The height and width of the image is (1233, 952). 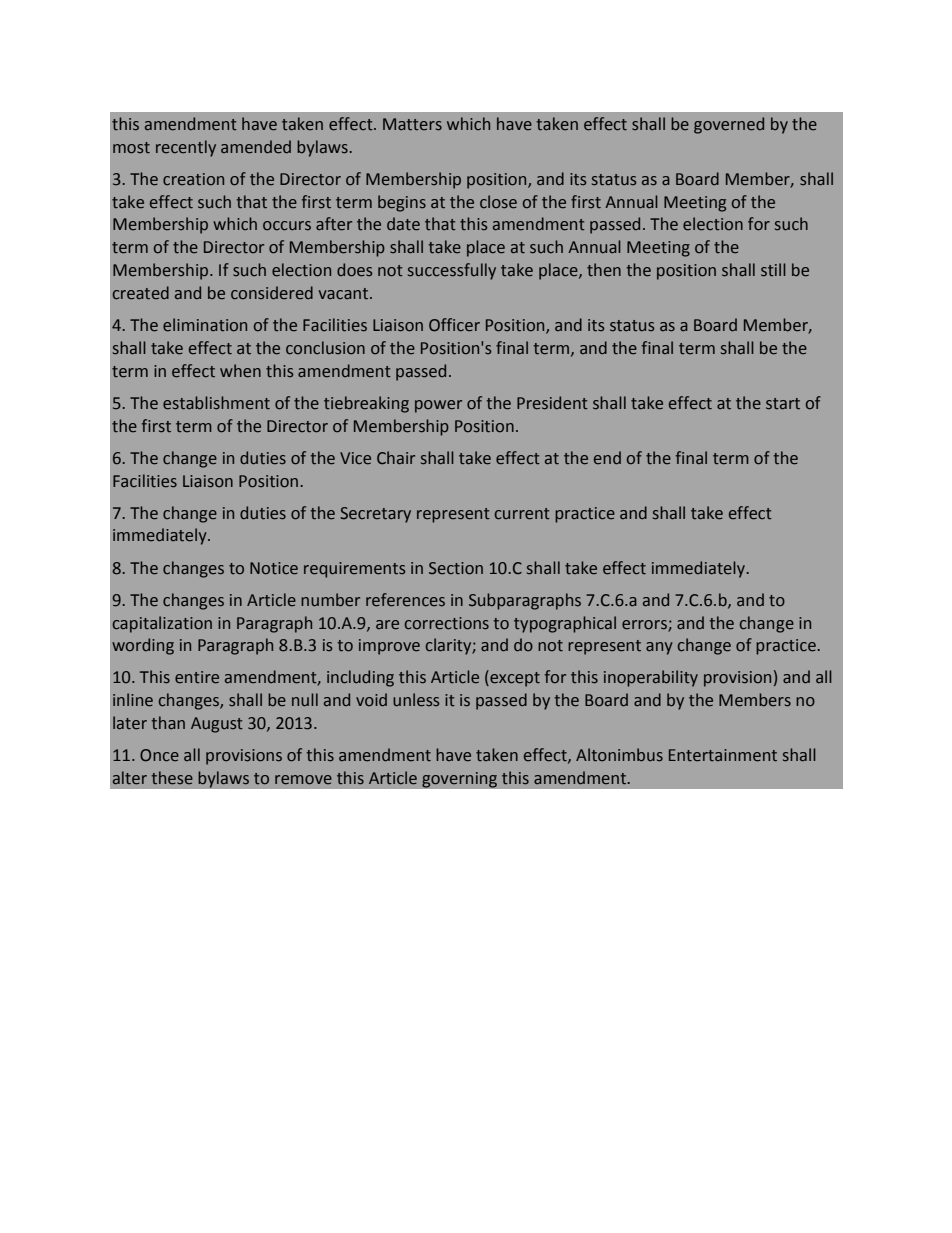 I want to click on governing, so click(x=459, y=780).
